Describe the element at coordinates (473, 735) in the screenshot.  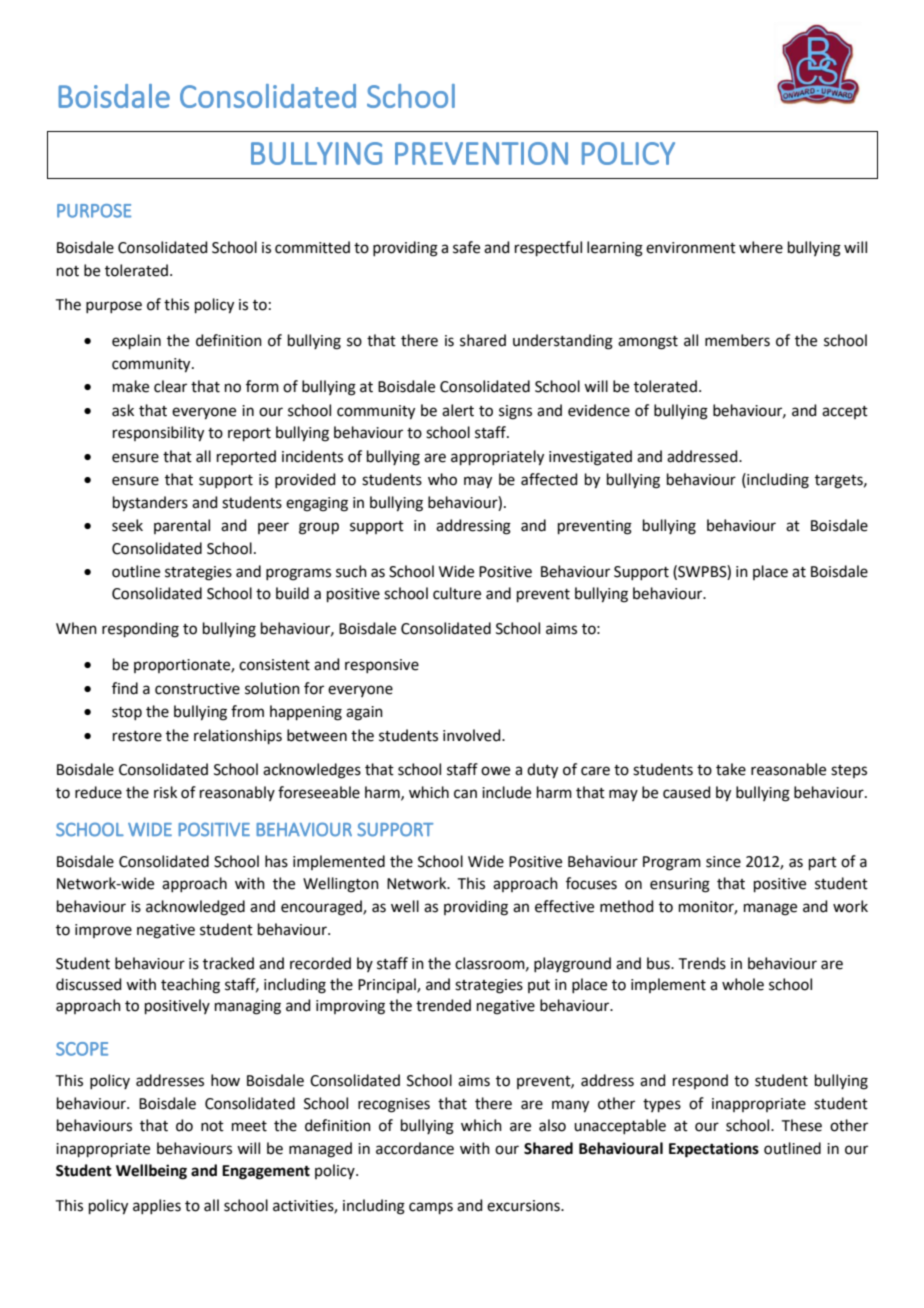
I see `involved` at that location.
